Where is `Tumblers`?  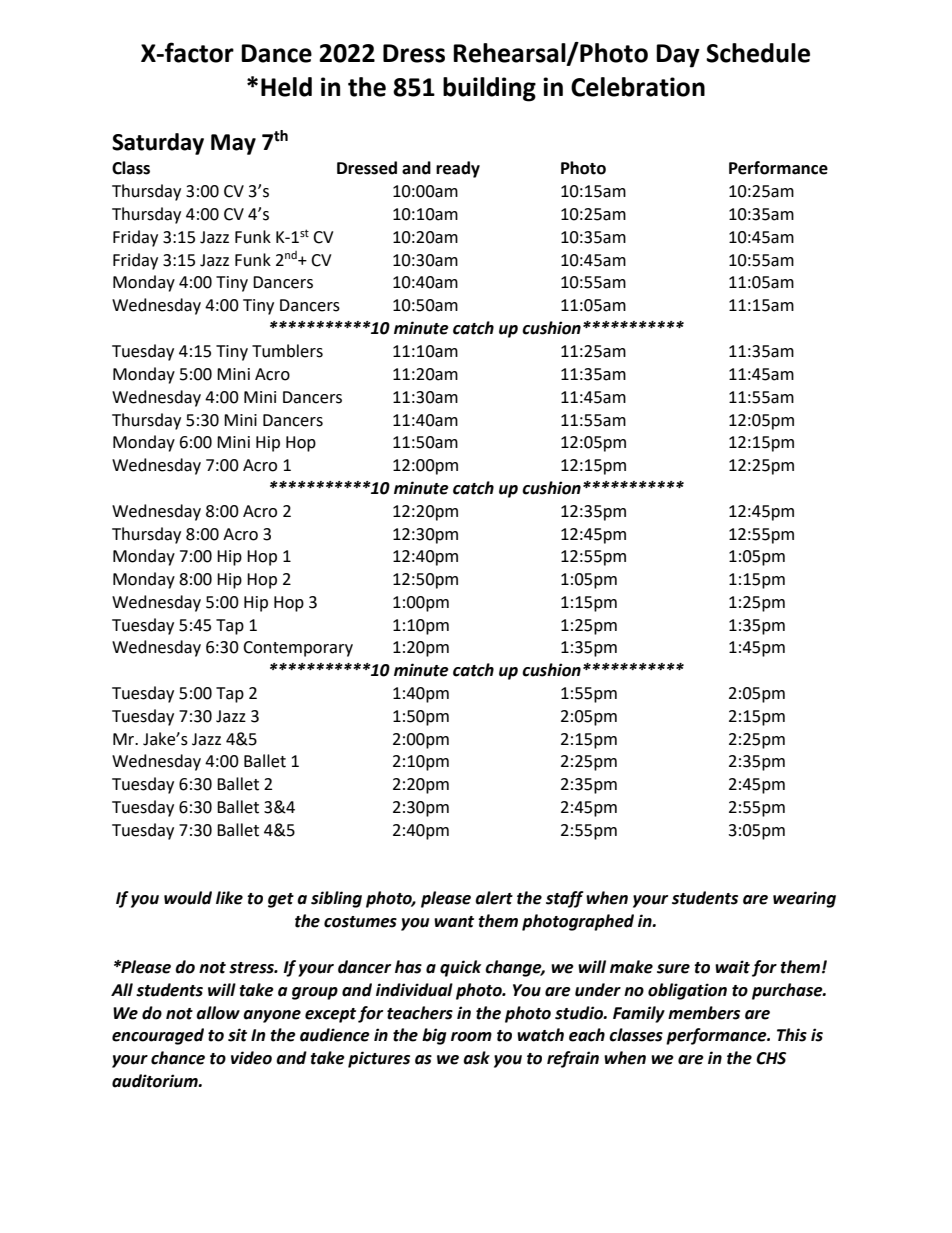 Tumblers is located at coordinates (287, 351).
